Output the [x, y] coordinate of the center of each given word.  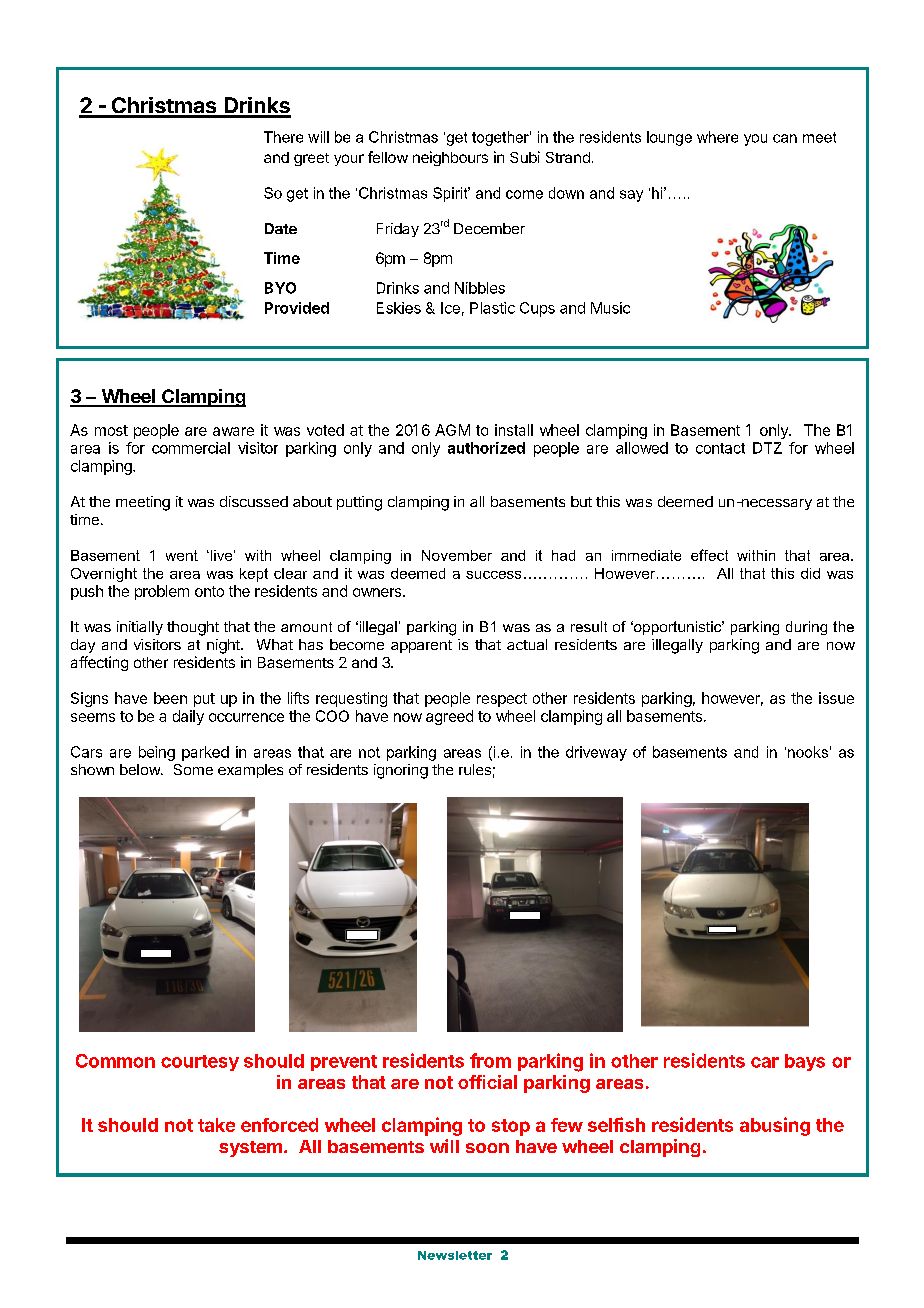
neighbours [450, 158]
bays [805, 1062]
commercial [191, 448]
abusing [775, 1126]
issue [836, 698]
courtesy [200, 1063]
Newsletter [455, 1255]
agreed [449, 717]
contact [720, 448]
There [283, 137]
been [170, 698]
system [250, 1149]
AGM [452, 430]
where [717, 137]
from [490, 1060]
